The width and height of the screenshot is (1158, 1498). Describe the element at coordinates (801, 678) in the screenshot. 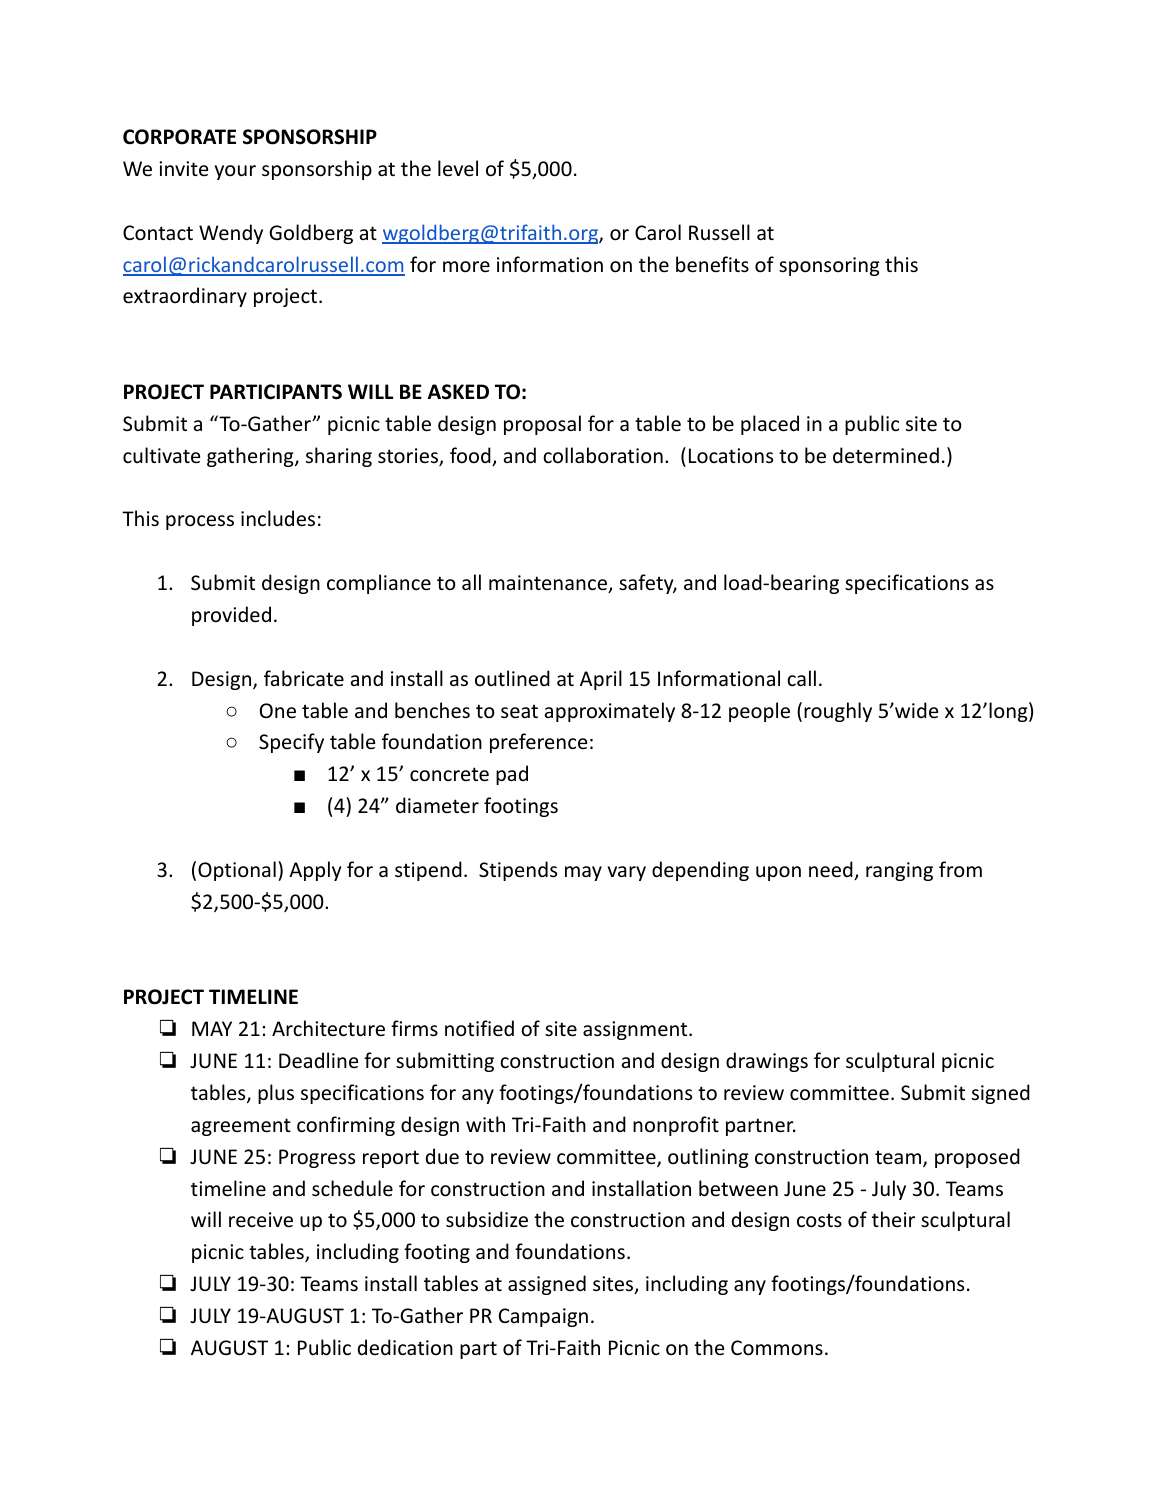

I see `call` at that location.
